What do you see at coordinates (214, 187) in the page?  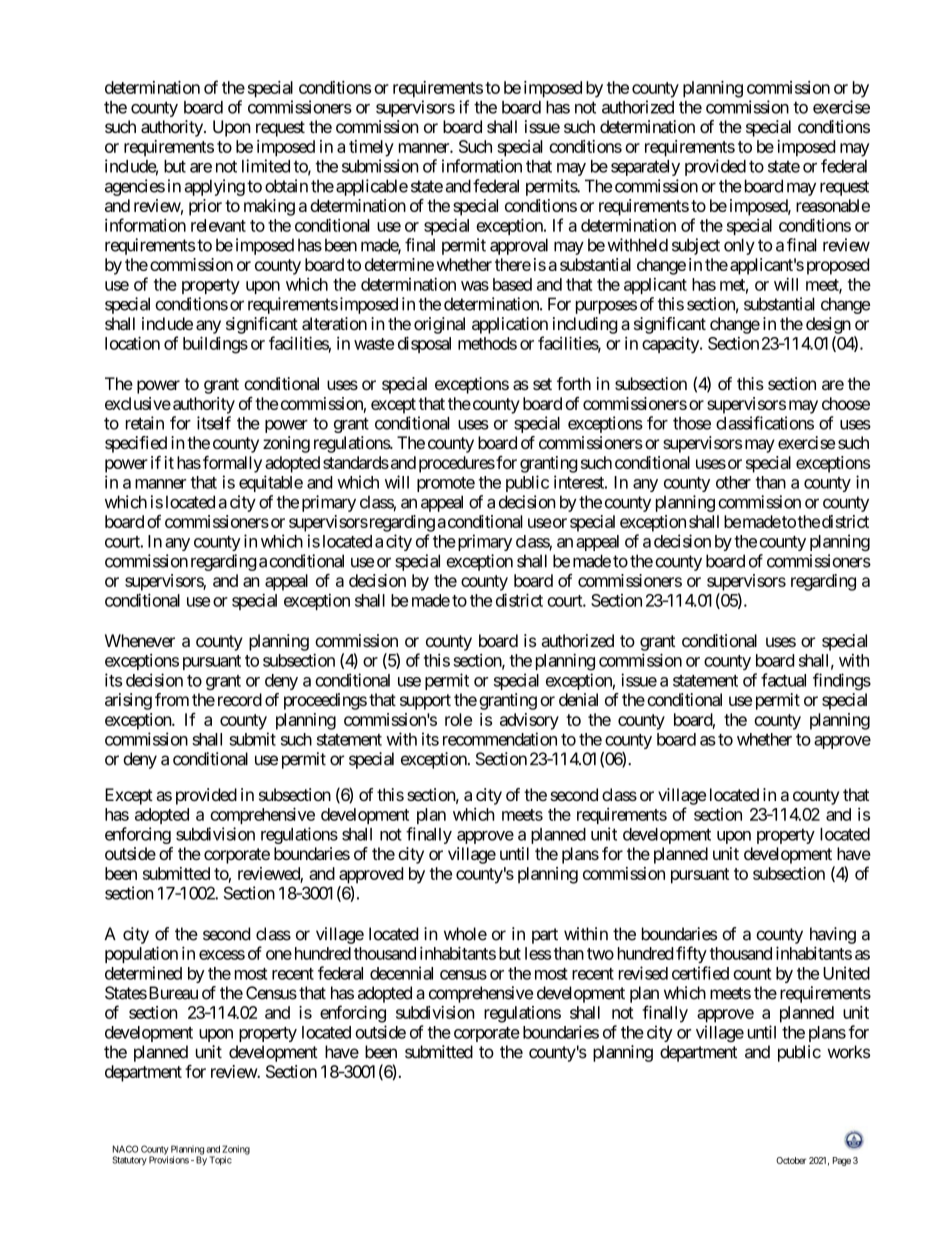 I see `applying` at bounding box center [214, 187].
